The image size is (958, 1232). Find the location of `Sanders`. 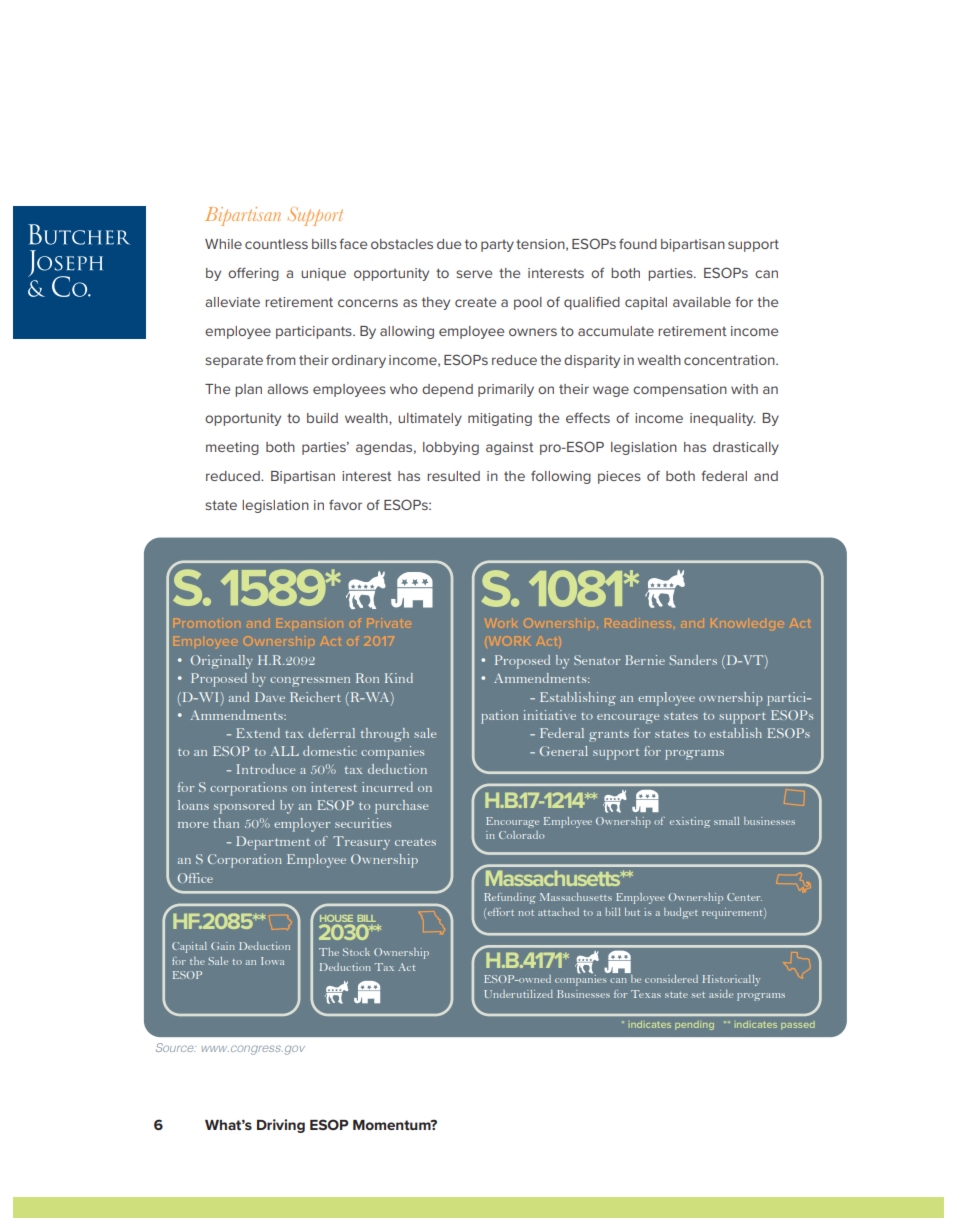

Sanders is located at coordinates (693, 660).
